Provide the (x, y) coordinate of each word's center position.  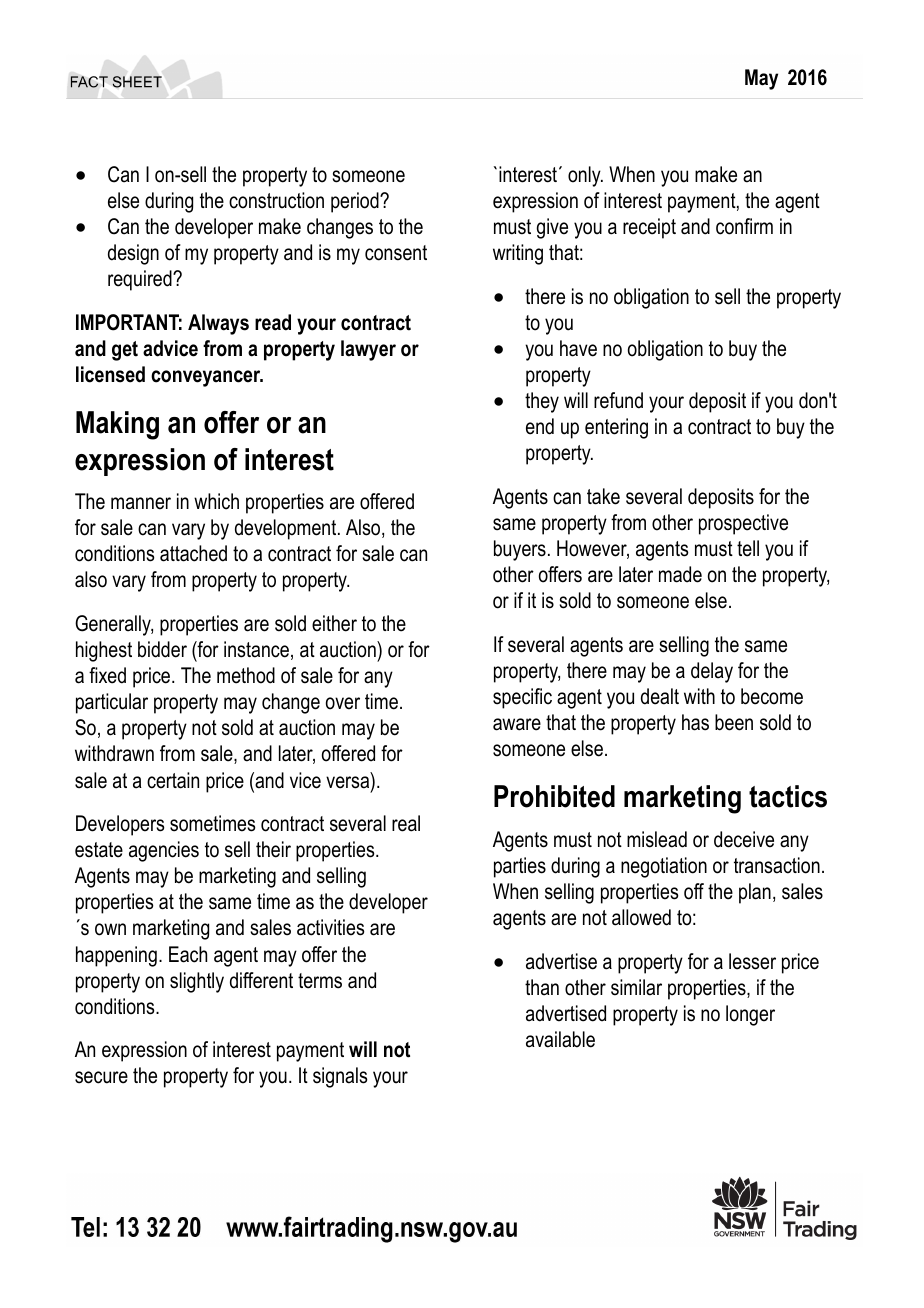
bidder (162, 649)
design (133, 254)
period (356, 202)
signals (340, 1077)
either (334, 623)
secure (101, 1077)
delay (712, 672)
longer (750, 1015)
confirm (744, 226)
